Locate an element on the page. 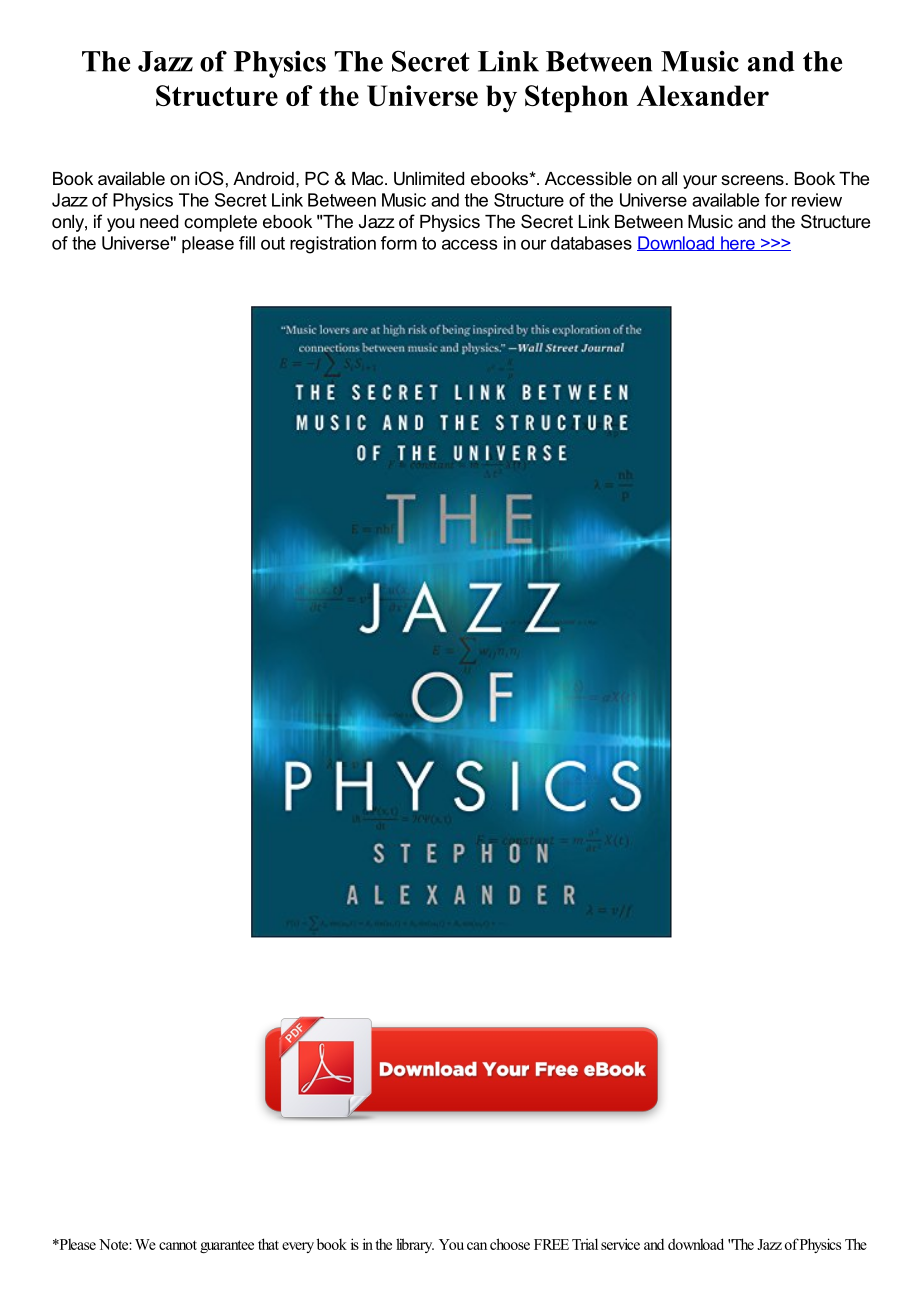  review is located at coordinates (817, 200).
